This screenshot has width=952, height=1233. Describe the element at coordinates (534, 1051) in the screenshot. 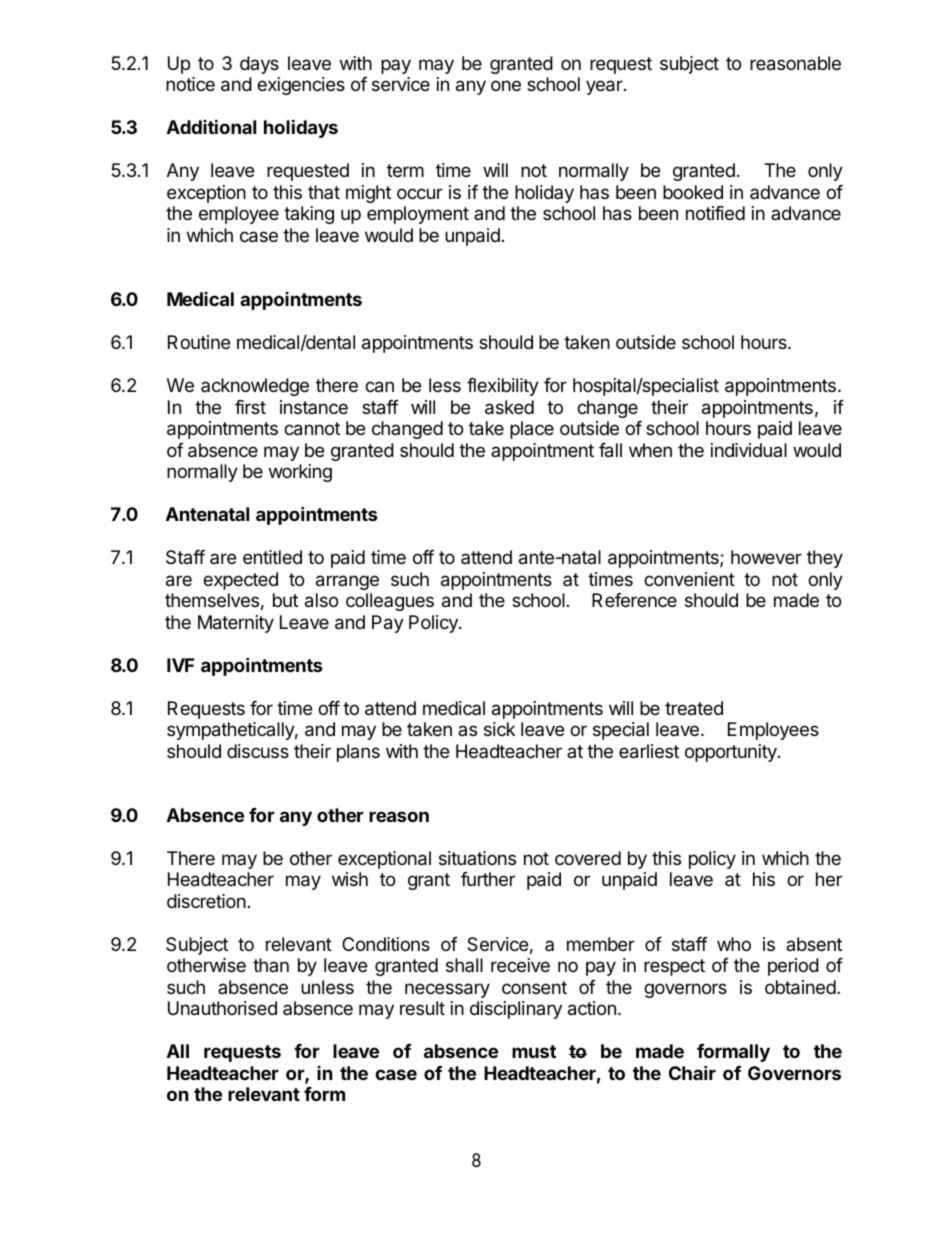

I see `must` at that location.
